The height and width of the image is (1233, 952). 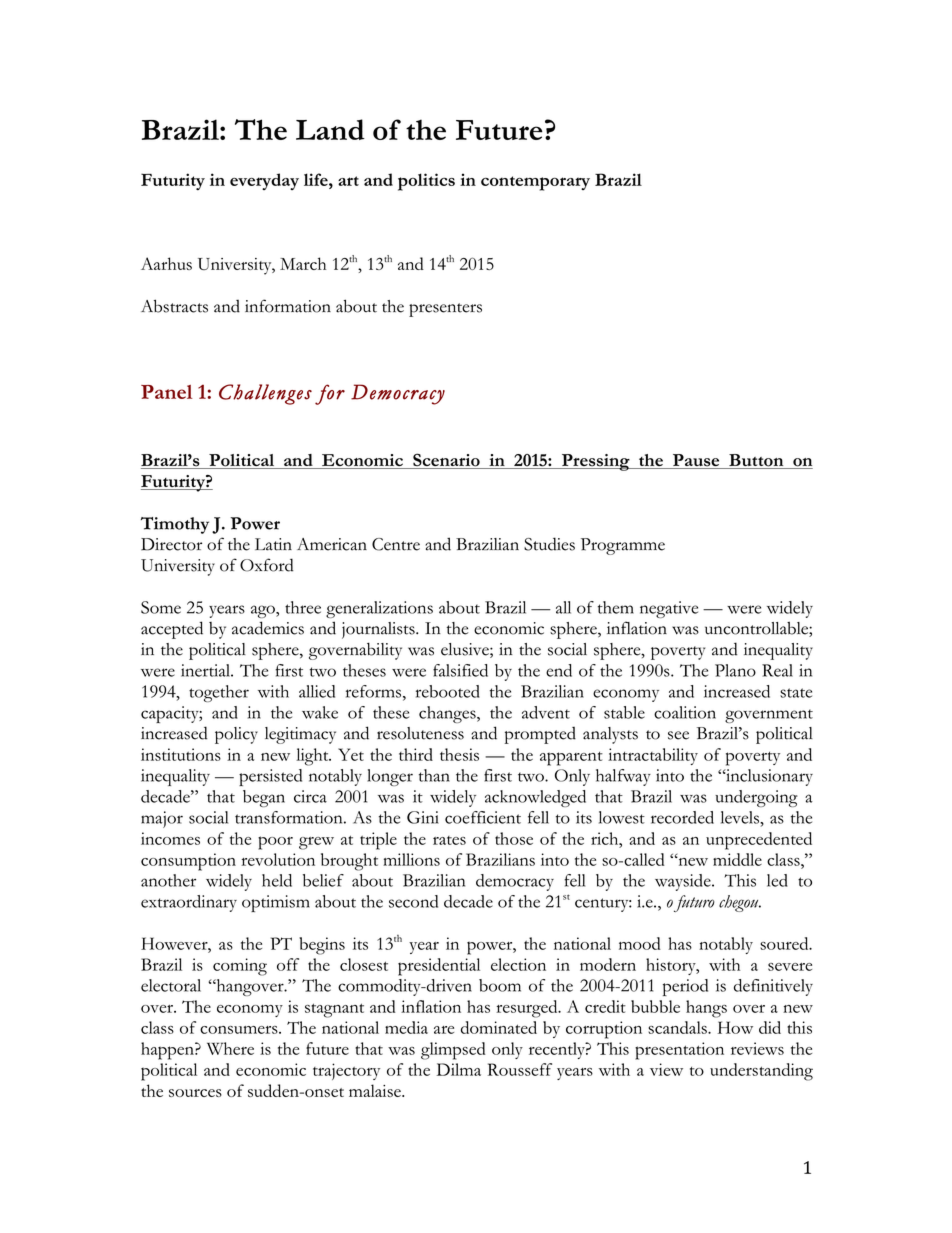 What do you see at coordinates (426, 182) in the image?
I see `politics` at bounding box center [426, 182].
